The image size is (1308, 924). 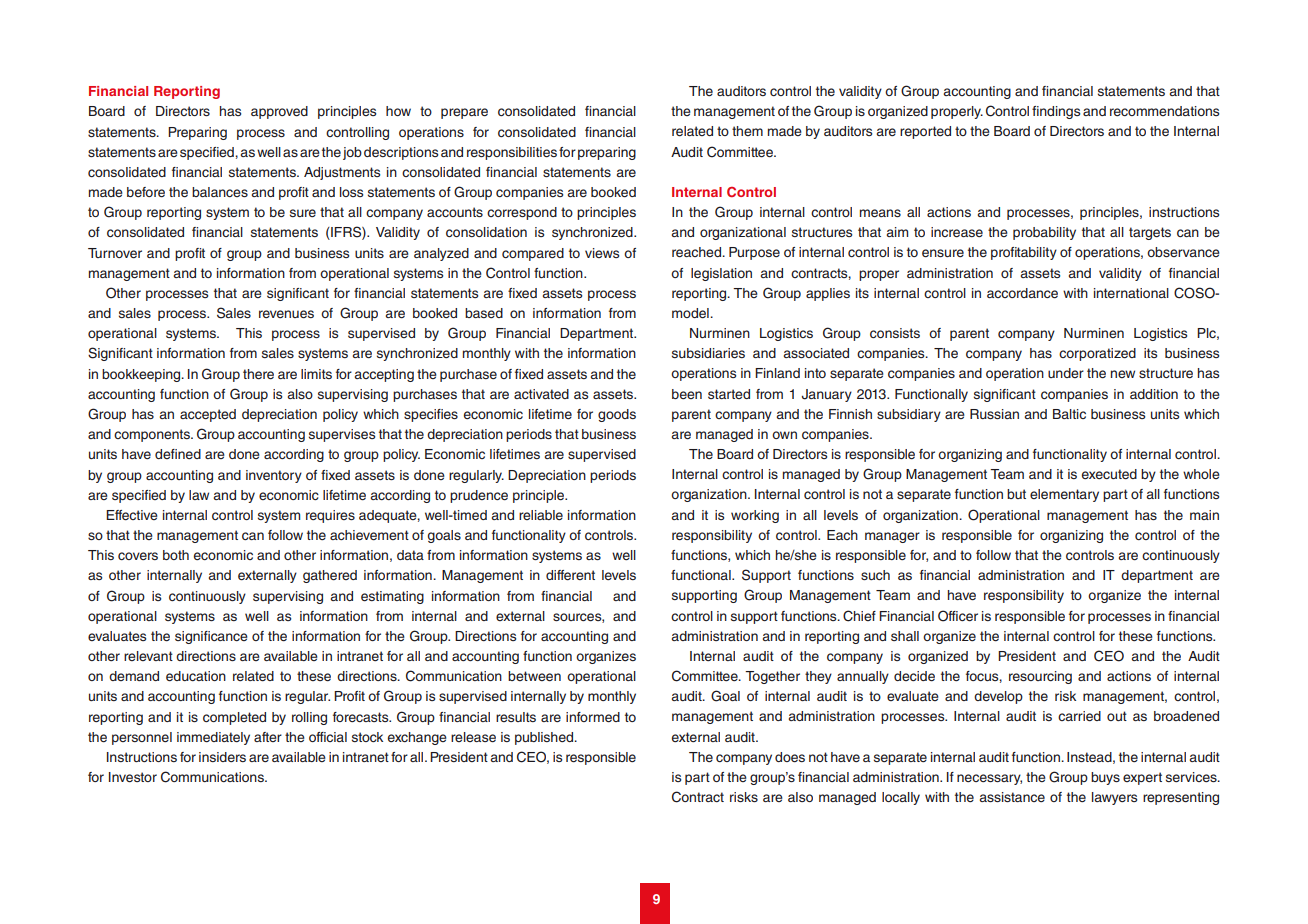 What do you see at coordinates (279, 112) in the screenshot?
I see `approved` at bounding box center [279, 112].
